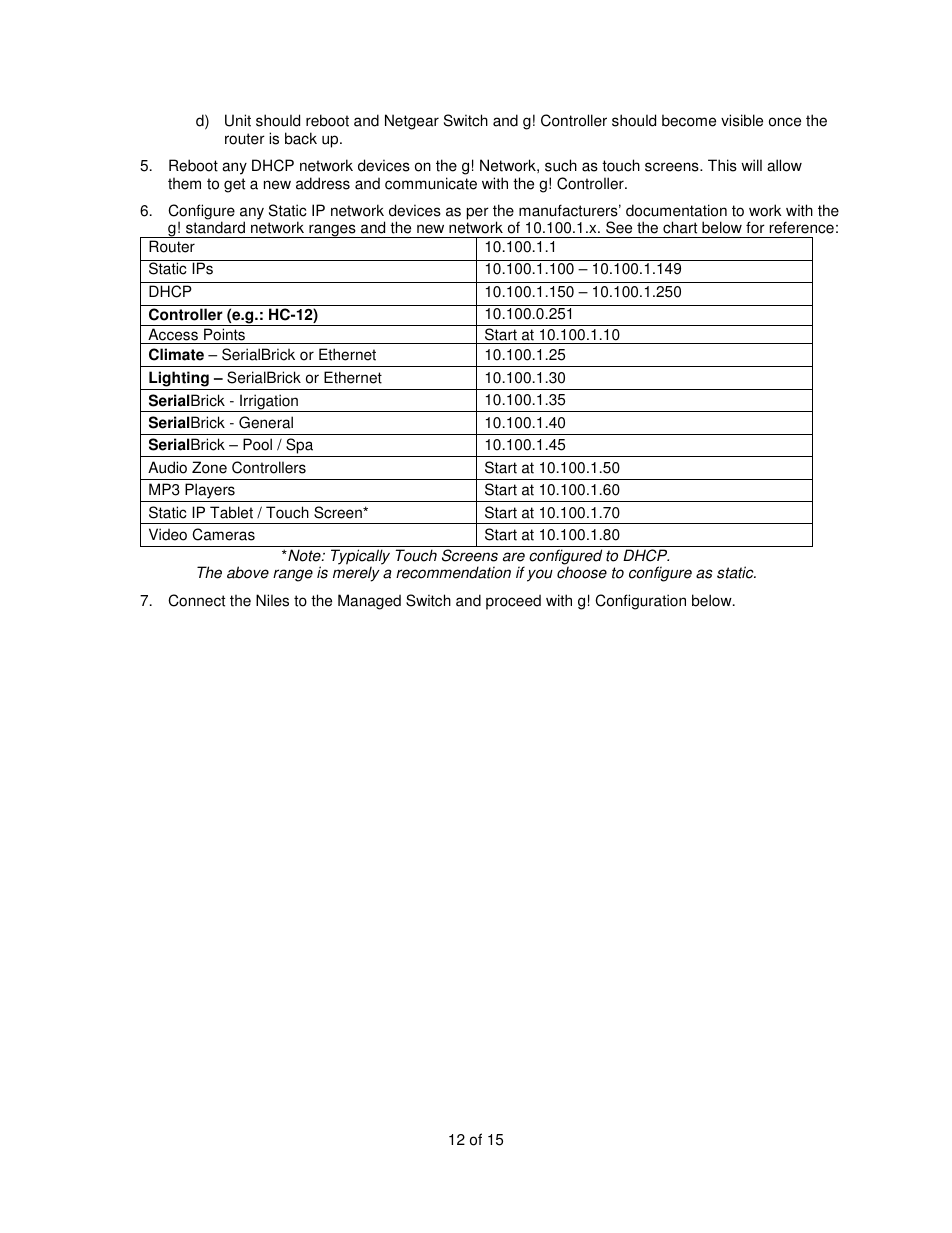  What do you see at coordinates (742, 120) in the screenshot?
I see `visible` at bounding box center [742, 120].
